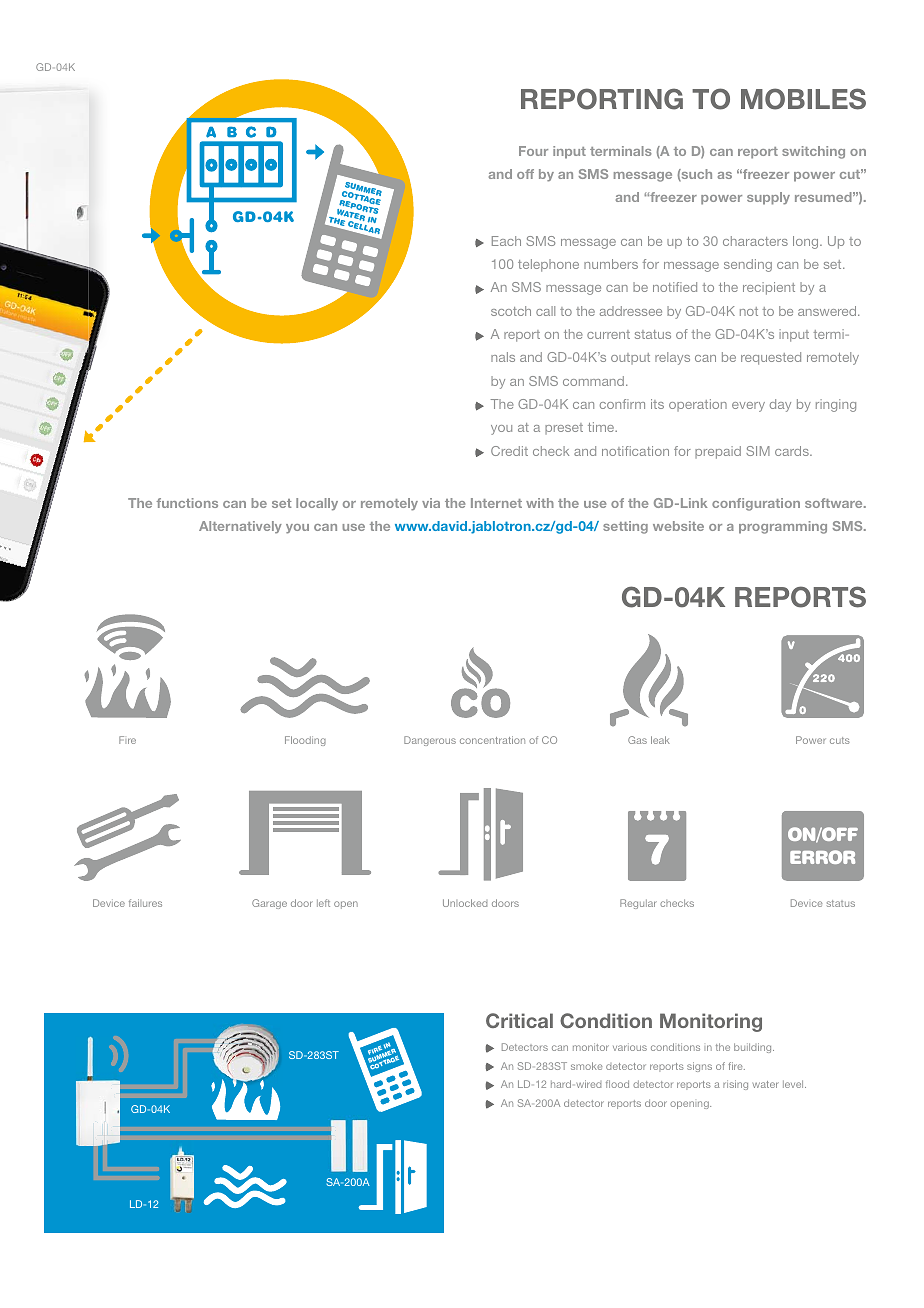 This page has height=1308, width=924. Describe the element at coordinates (519, 1020) in the page. I see `Critical` at that location.
